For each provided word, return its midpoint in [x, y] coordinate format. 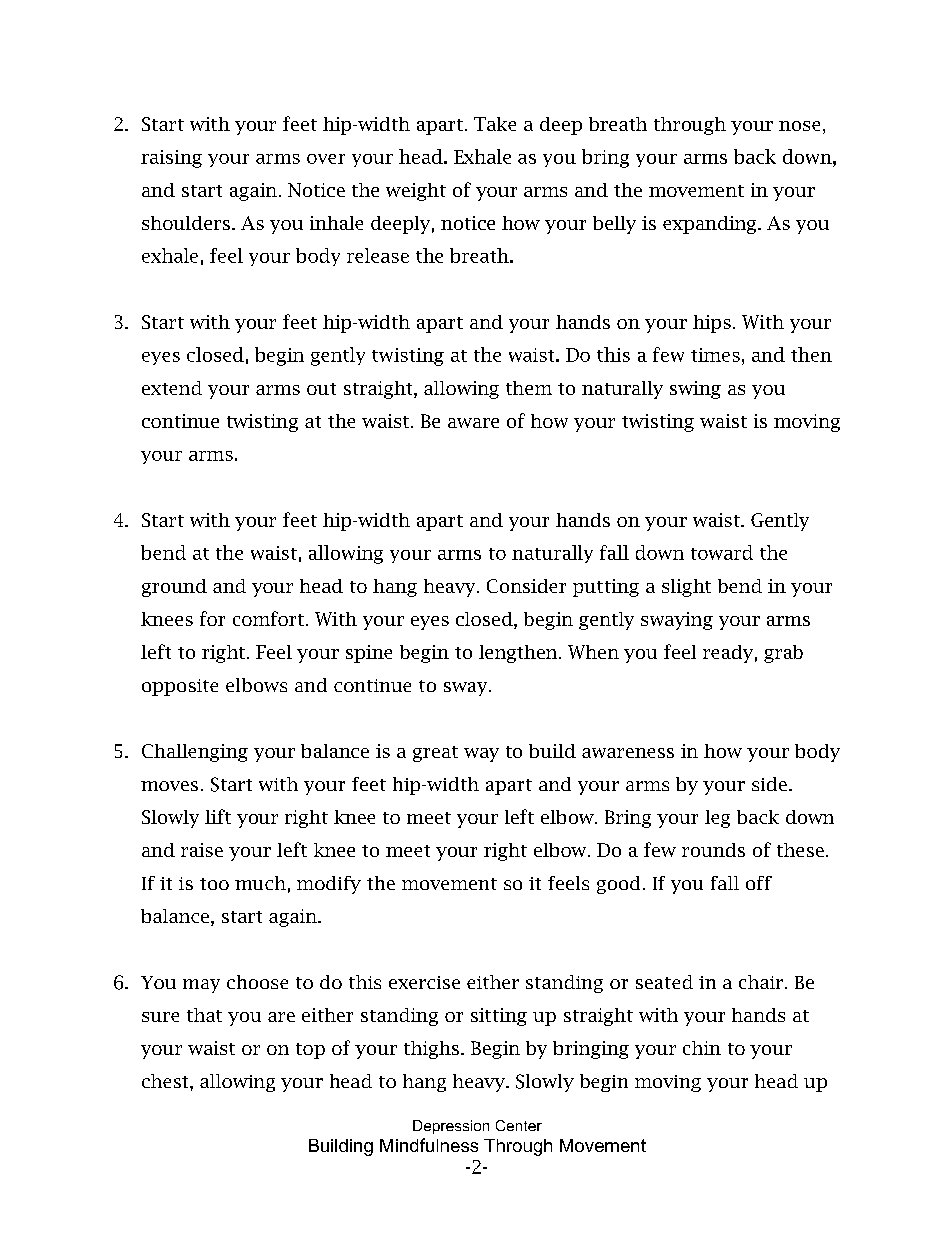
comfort [268, 618]
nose [799, 126]
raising [171, 159]
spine [369, 654]
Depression [451, 1127]
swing [695, 390]
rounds [713, 850]
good [618, 885]
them [529, 388]
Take [495, 124]
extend [172, 388]
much [260, 883]
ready [728, 654]
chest [166, 1081]
